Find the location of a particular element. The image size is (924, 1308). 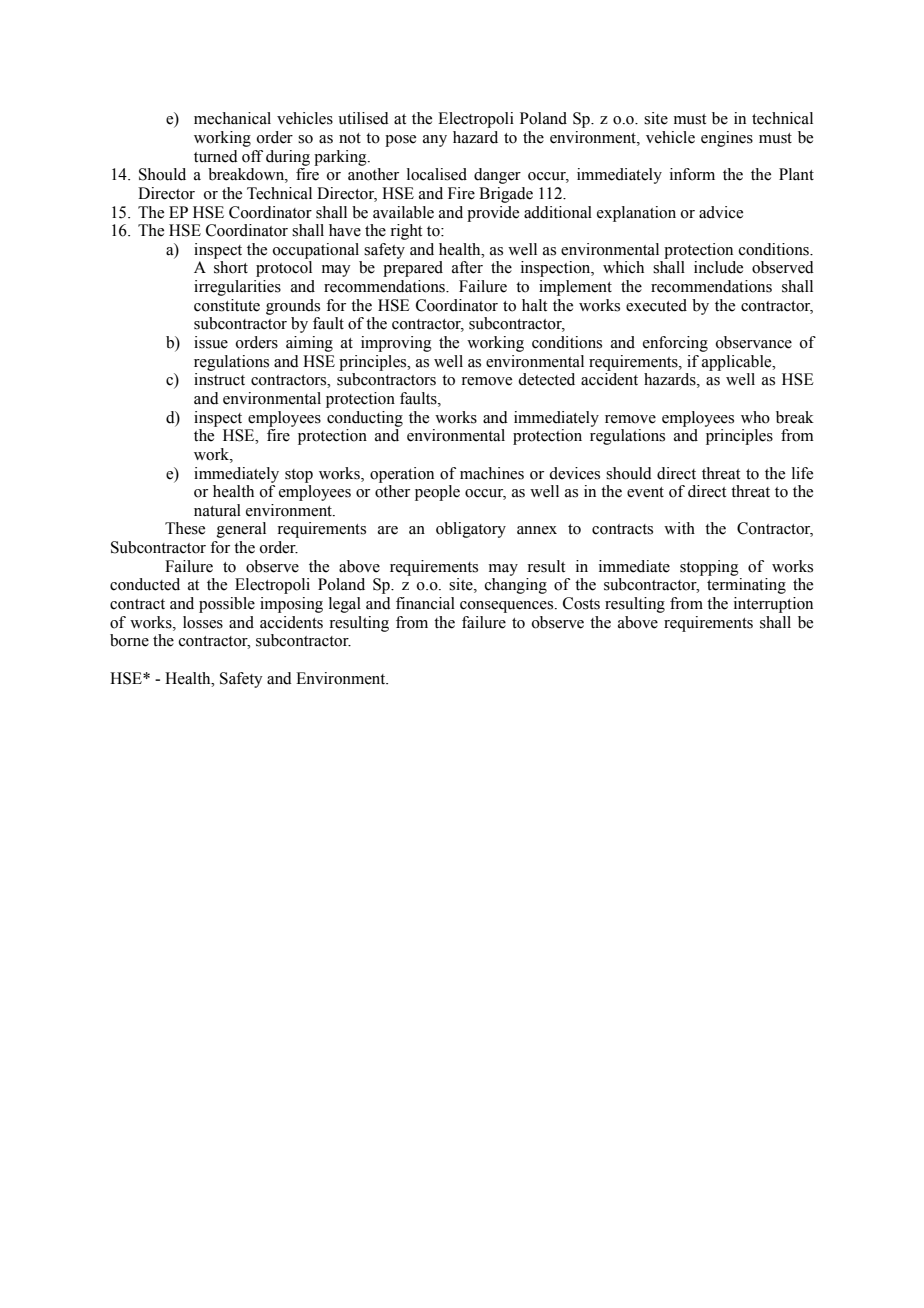

natural is located at coordinates (217, 510).
